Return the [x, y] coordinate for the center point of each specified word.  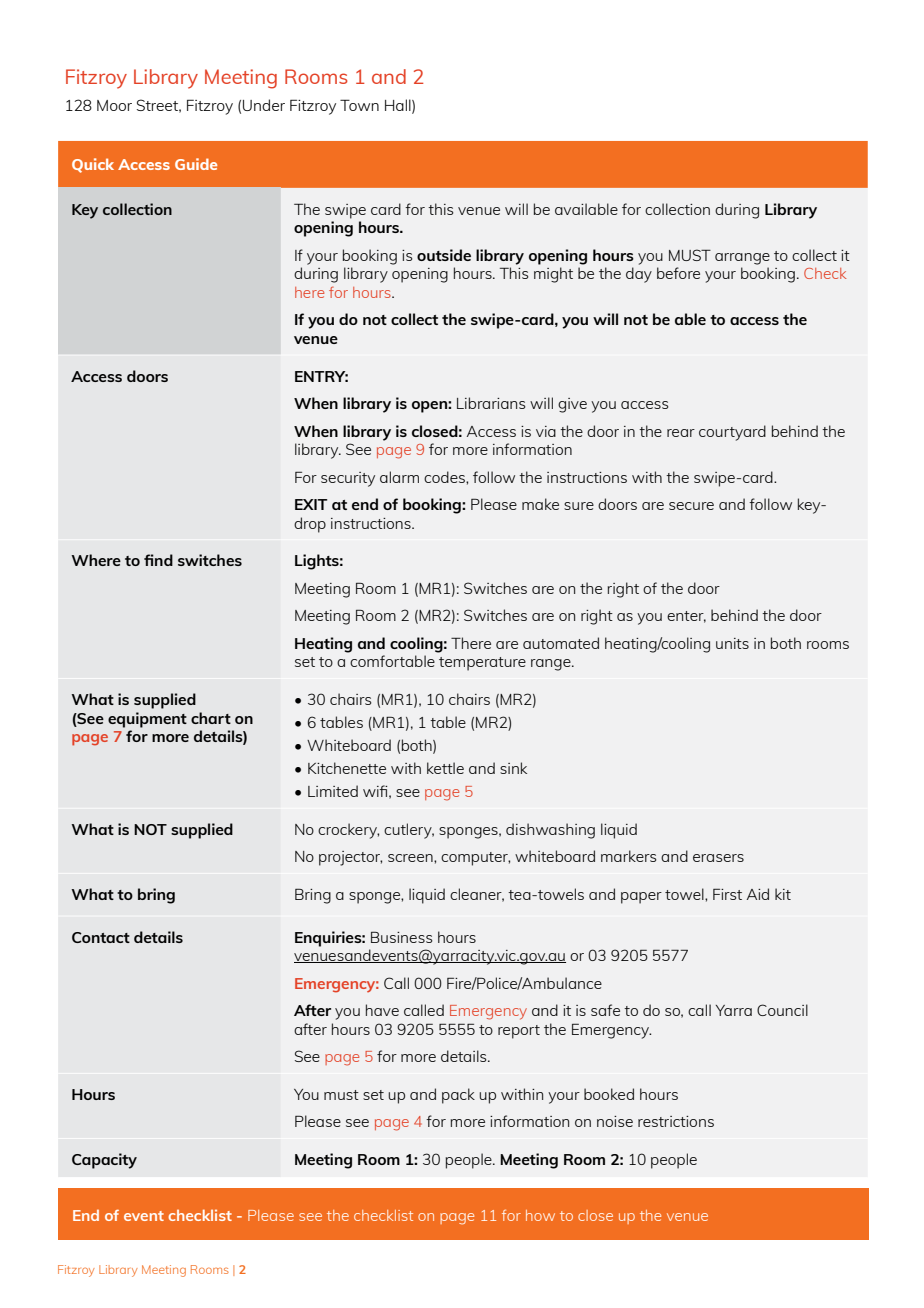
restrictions [676, 1121]
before [678, 273]
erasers [718, 858]
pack [458, 1096]
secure [691, 506]
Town [359, 105]
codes [445, 477]
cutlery [409, 831]
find [158, 560]
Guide [196, 164]
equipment [147, 720]
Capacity [104, 1161]
